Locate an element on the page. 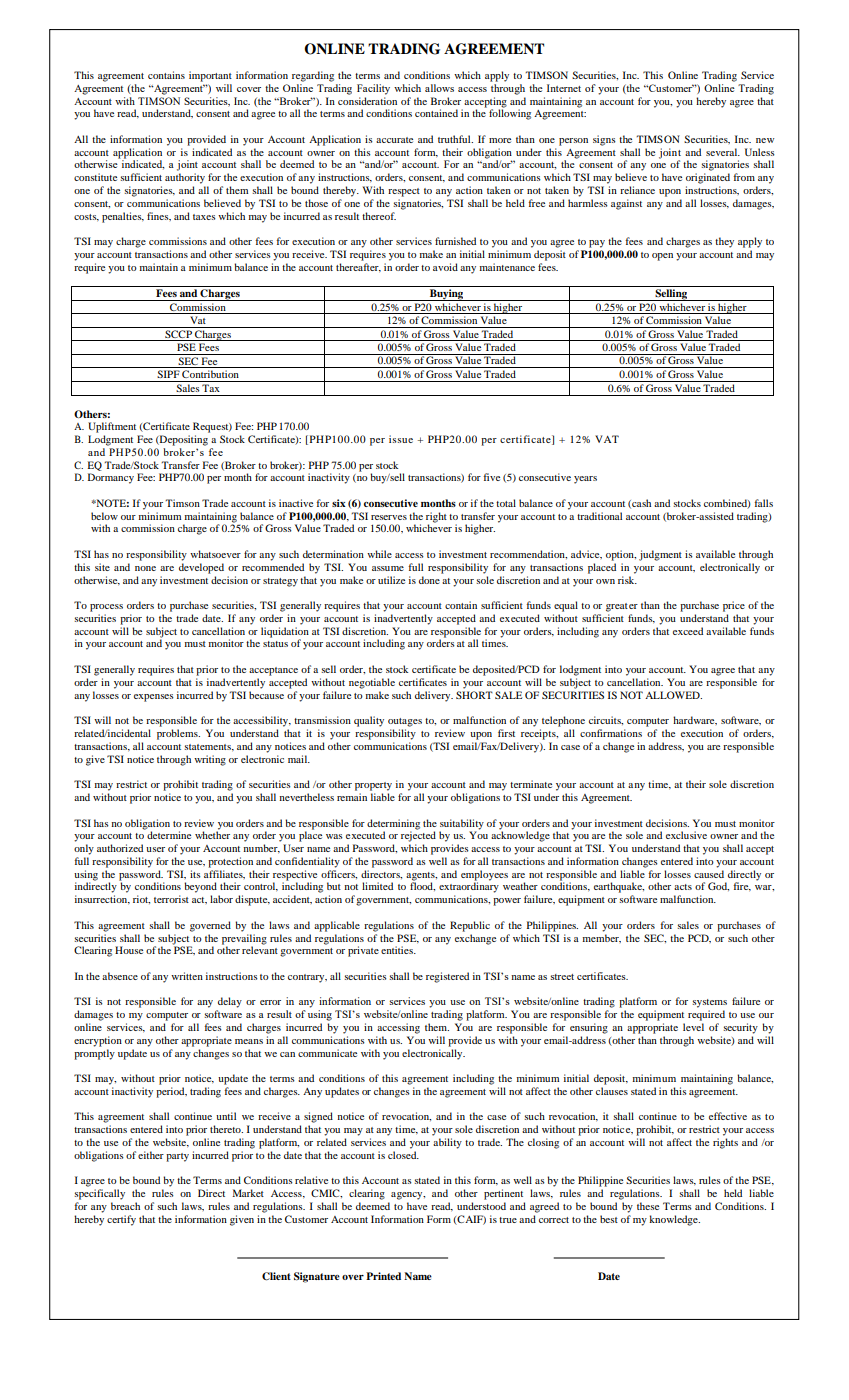  beyond is located at coordinates (200, 887).
